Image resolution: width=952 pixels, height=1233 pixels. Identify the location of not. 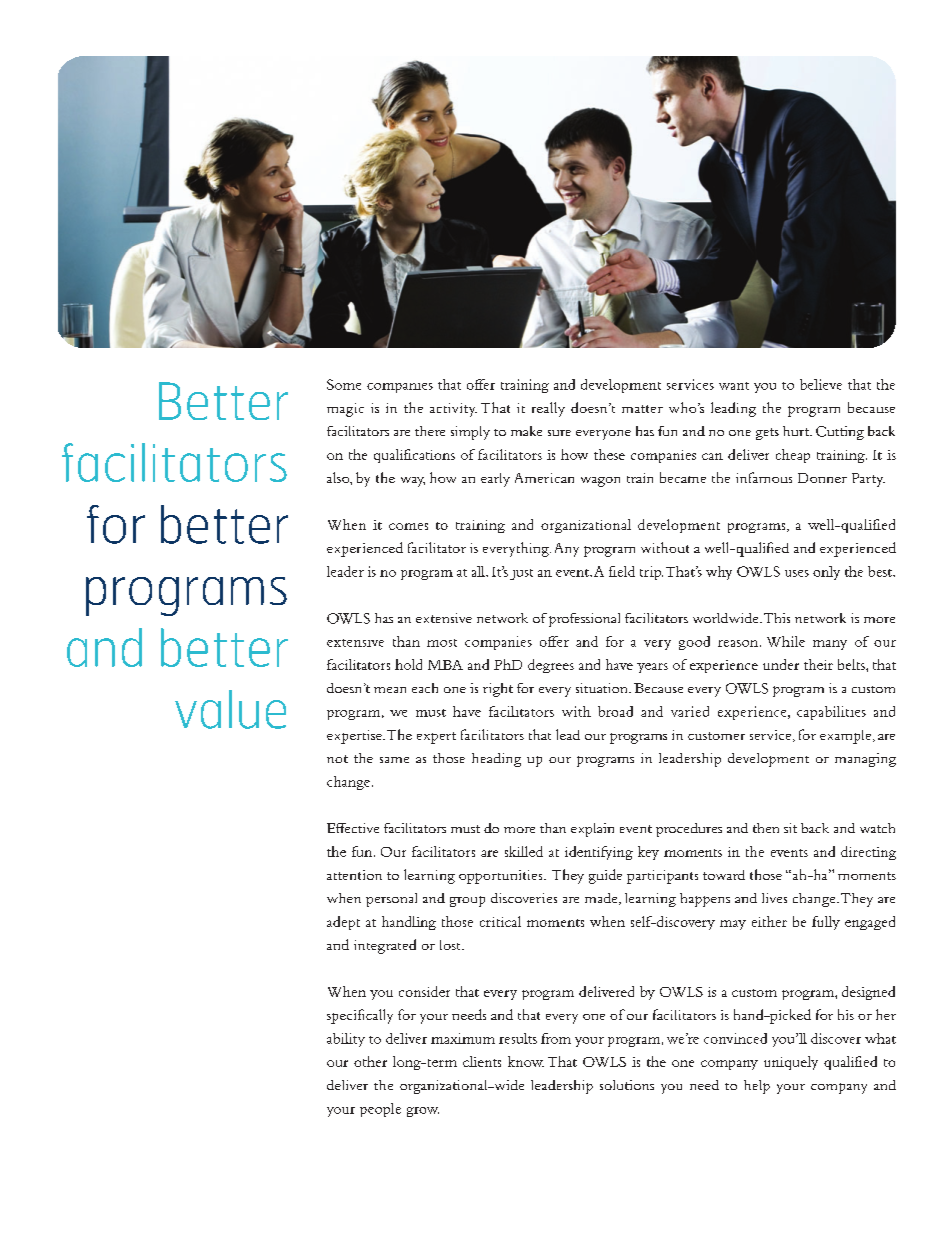
(337, 759).
